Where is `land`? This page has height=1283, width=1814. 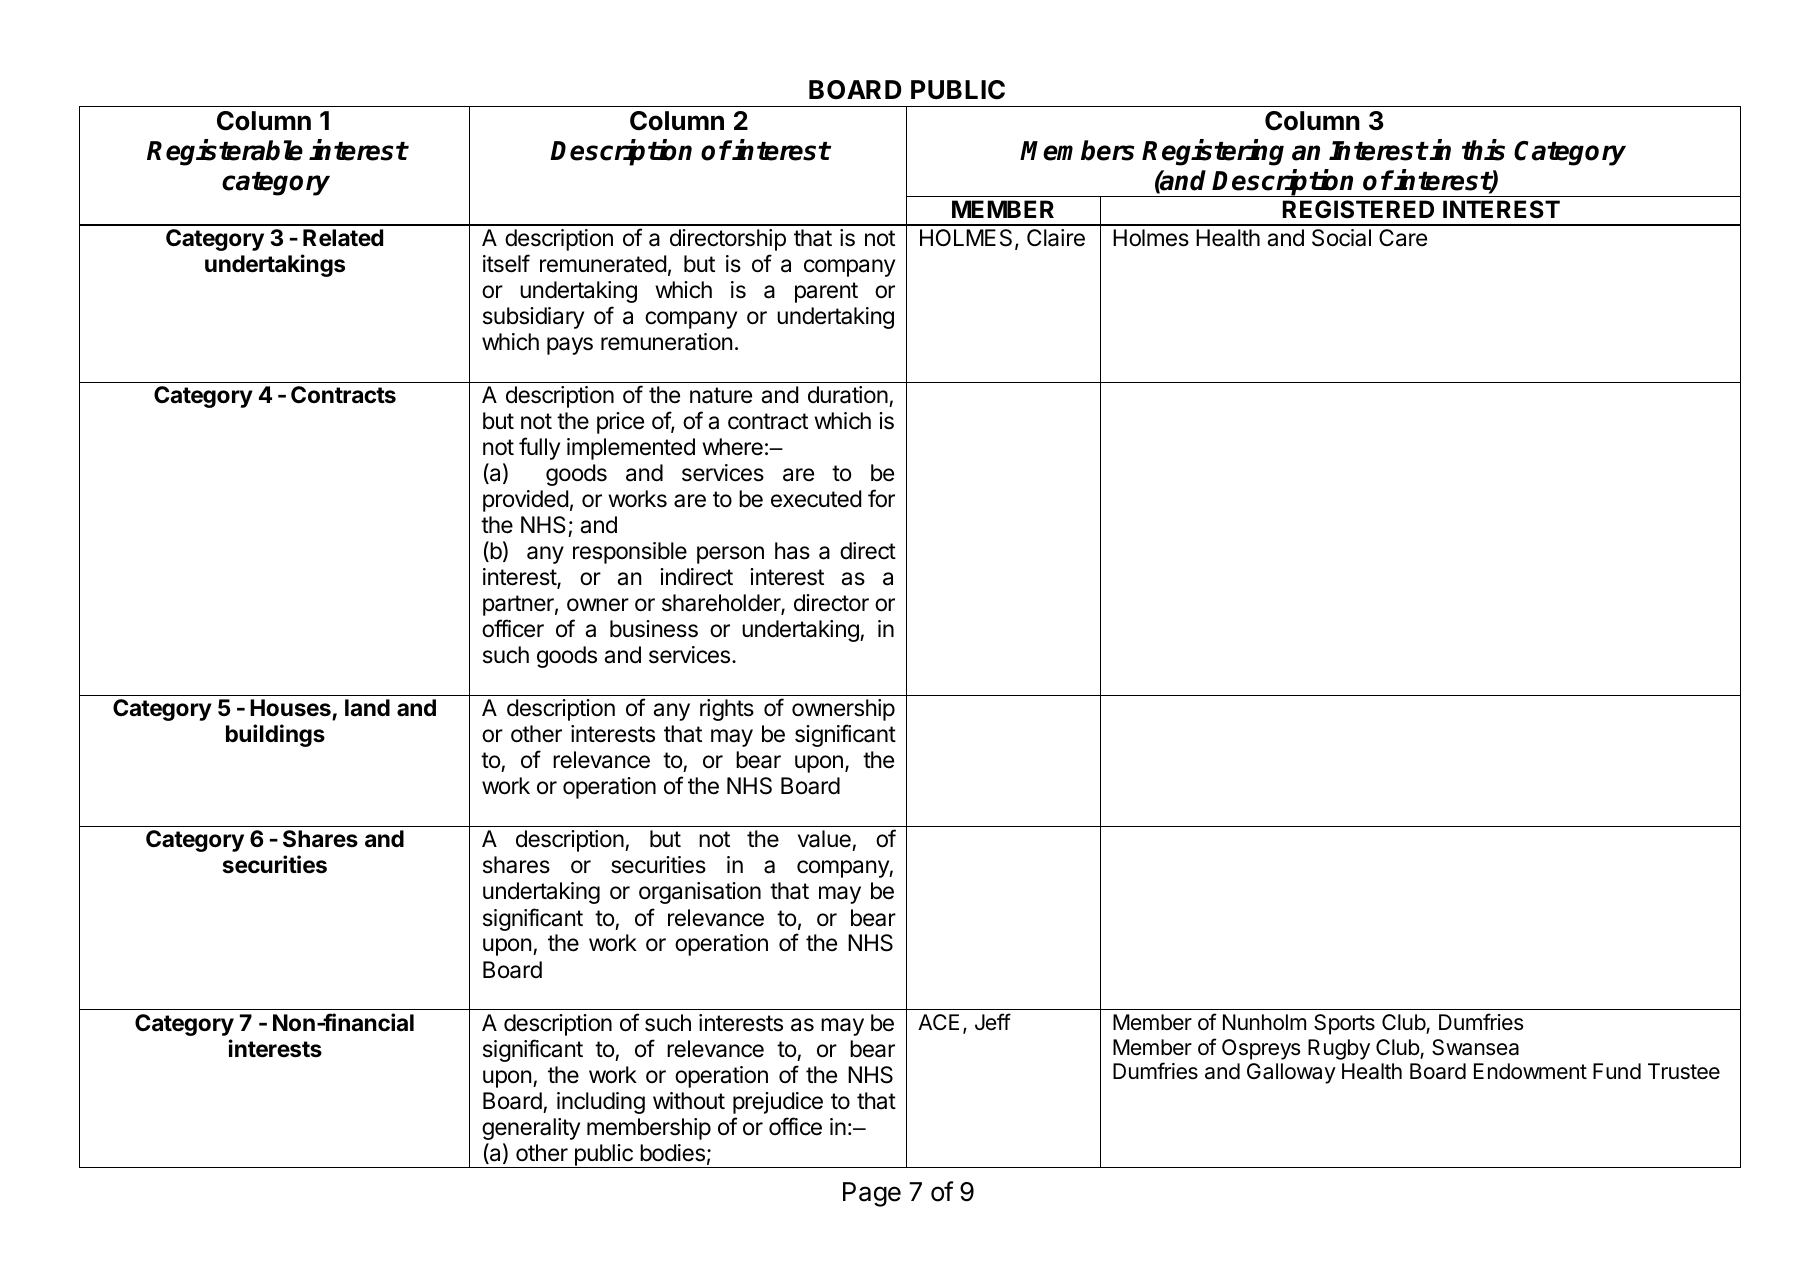
land is located at coordinates (367, 708).
